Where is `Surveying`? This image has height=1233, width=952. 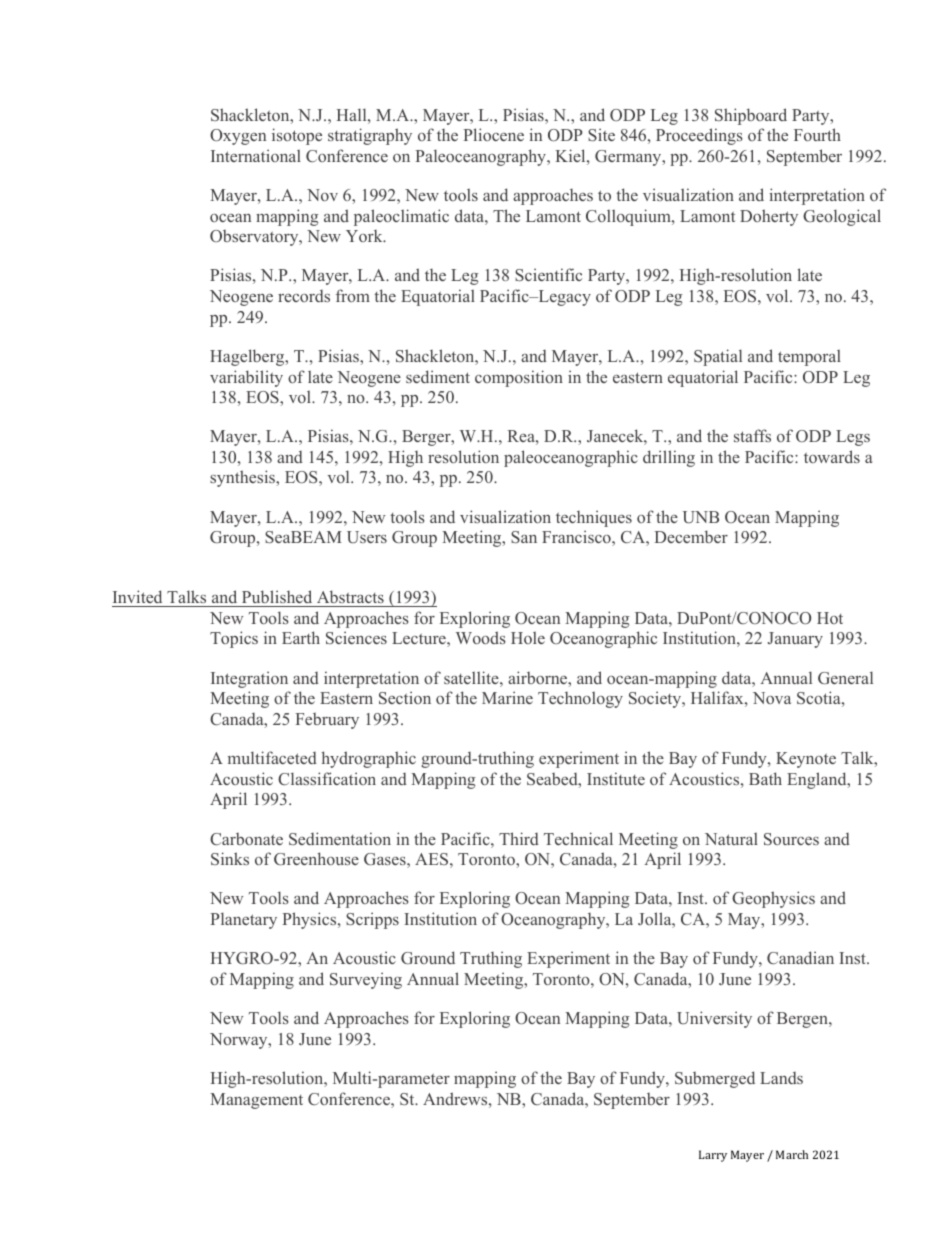 Surveying is located at coordinates (366, 980).
